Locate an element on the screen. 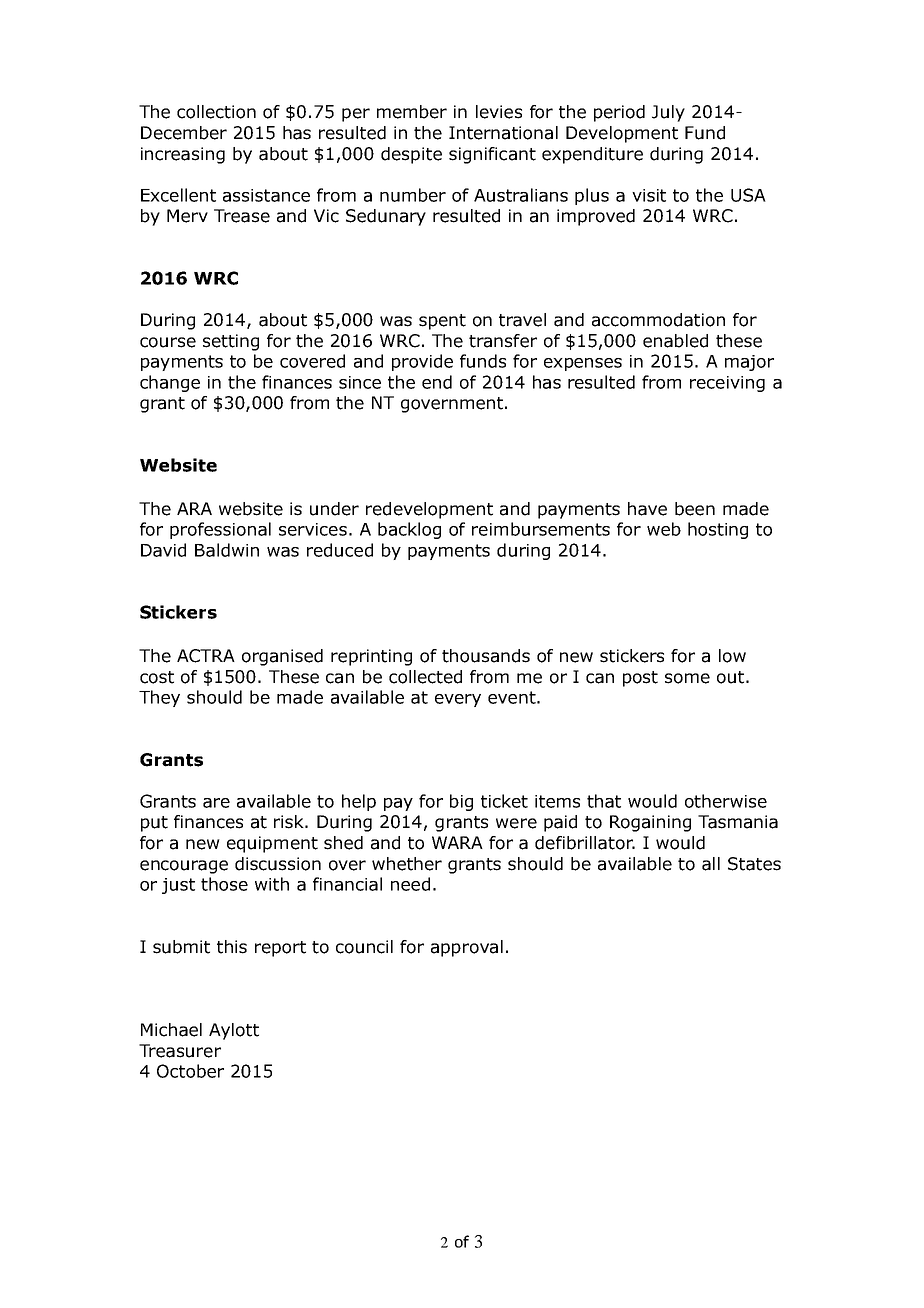 This screenshot has width=924, height=1308. those is located at coordinates (224, 884).
